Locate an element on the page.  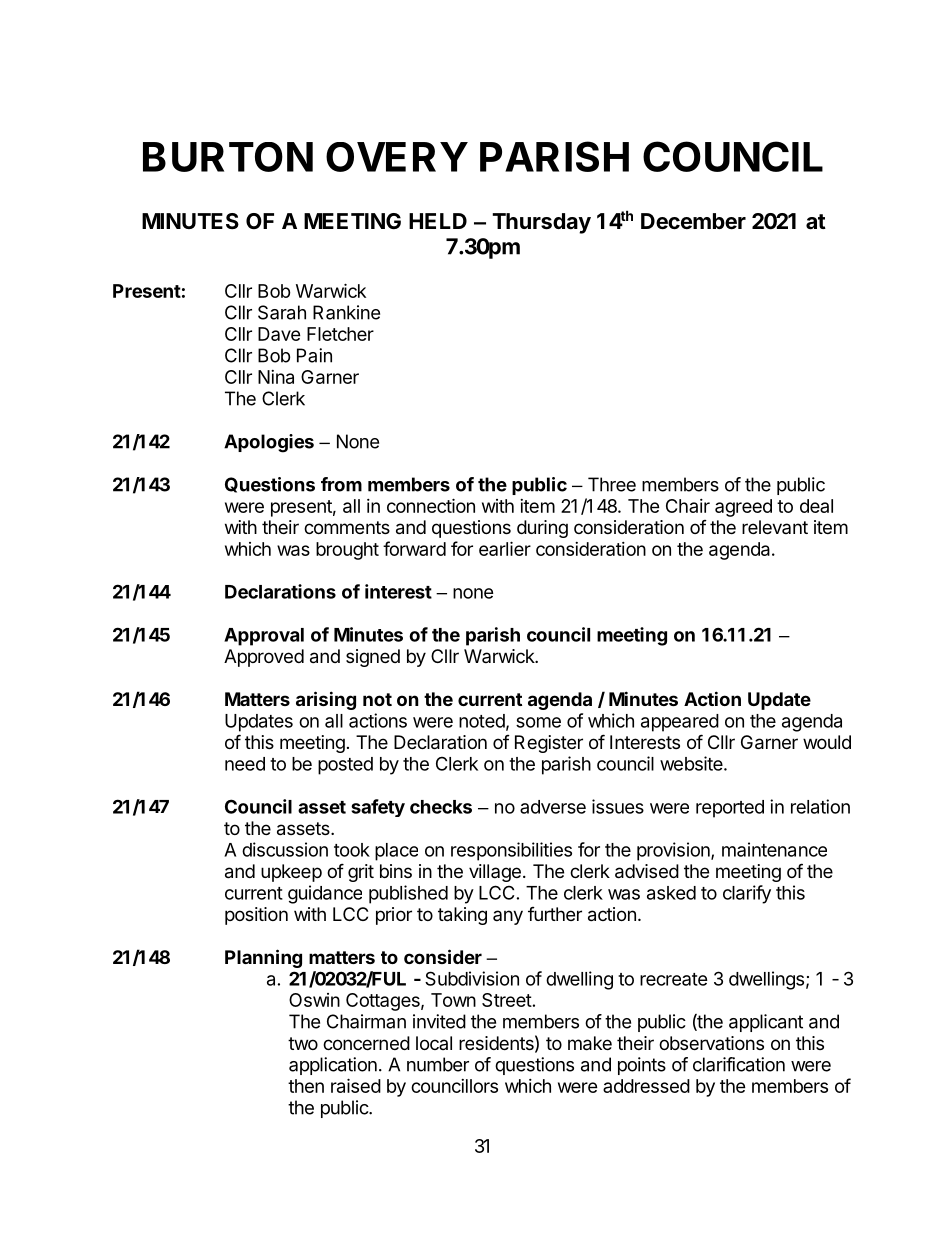
appeared is located at coordinates (680, 723).
